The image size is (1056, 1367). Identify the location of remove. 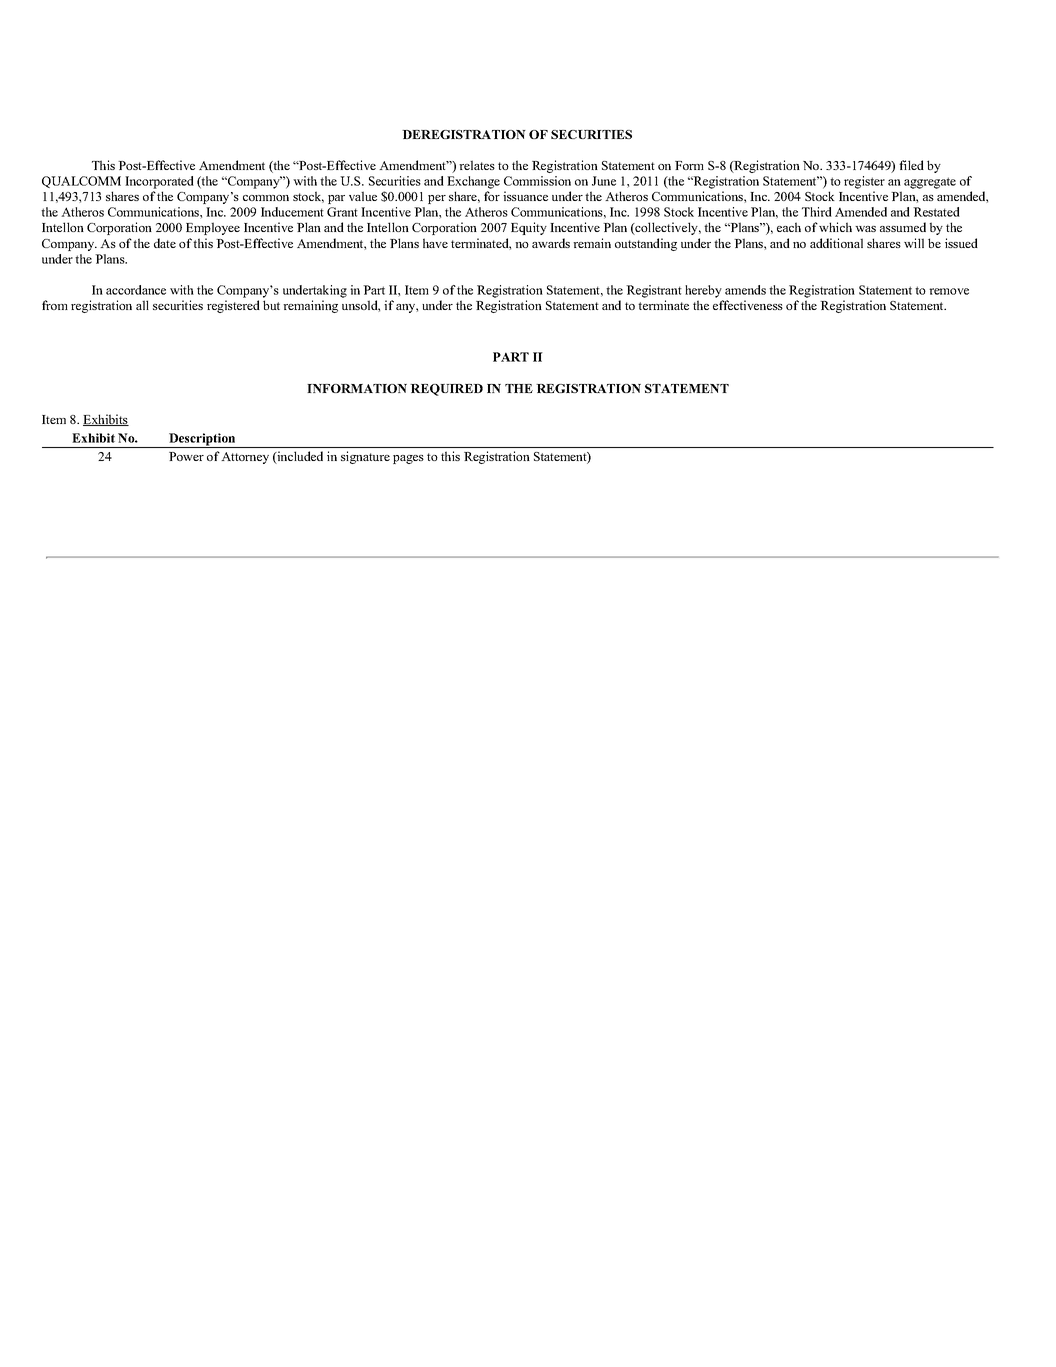
(949, 291).
